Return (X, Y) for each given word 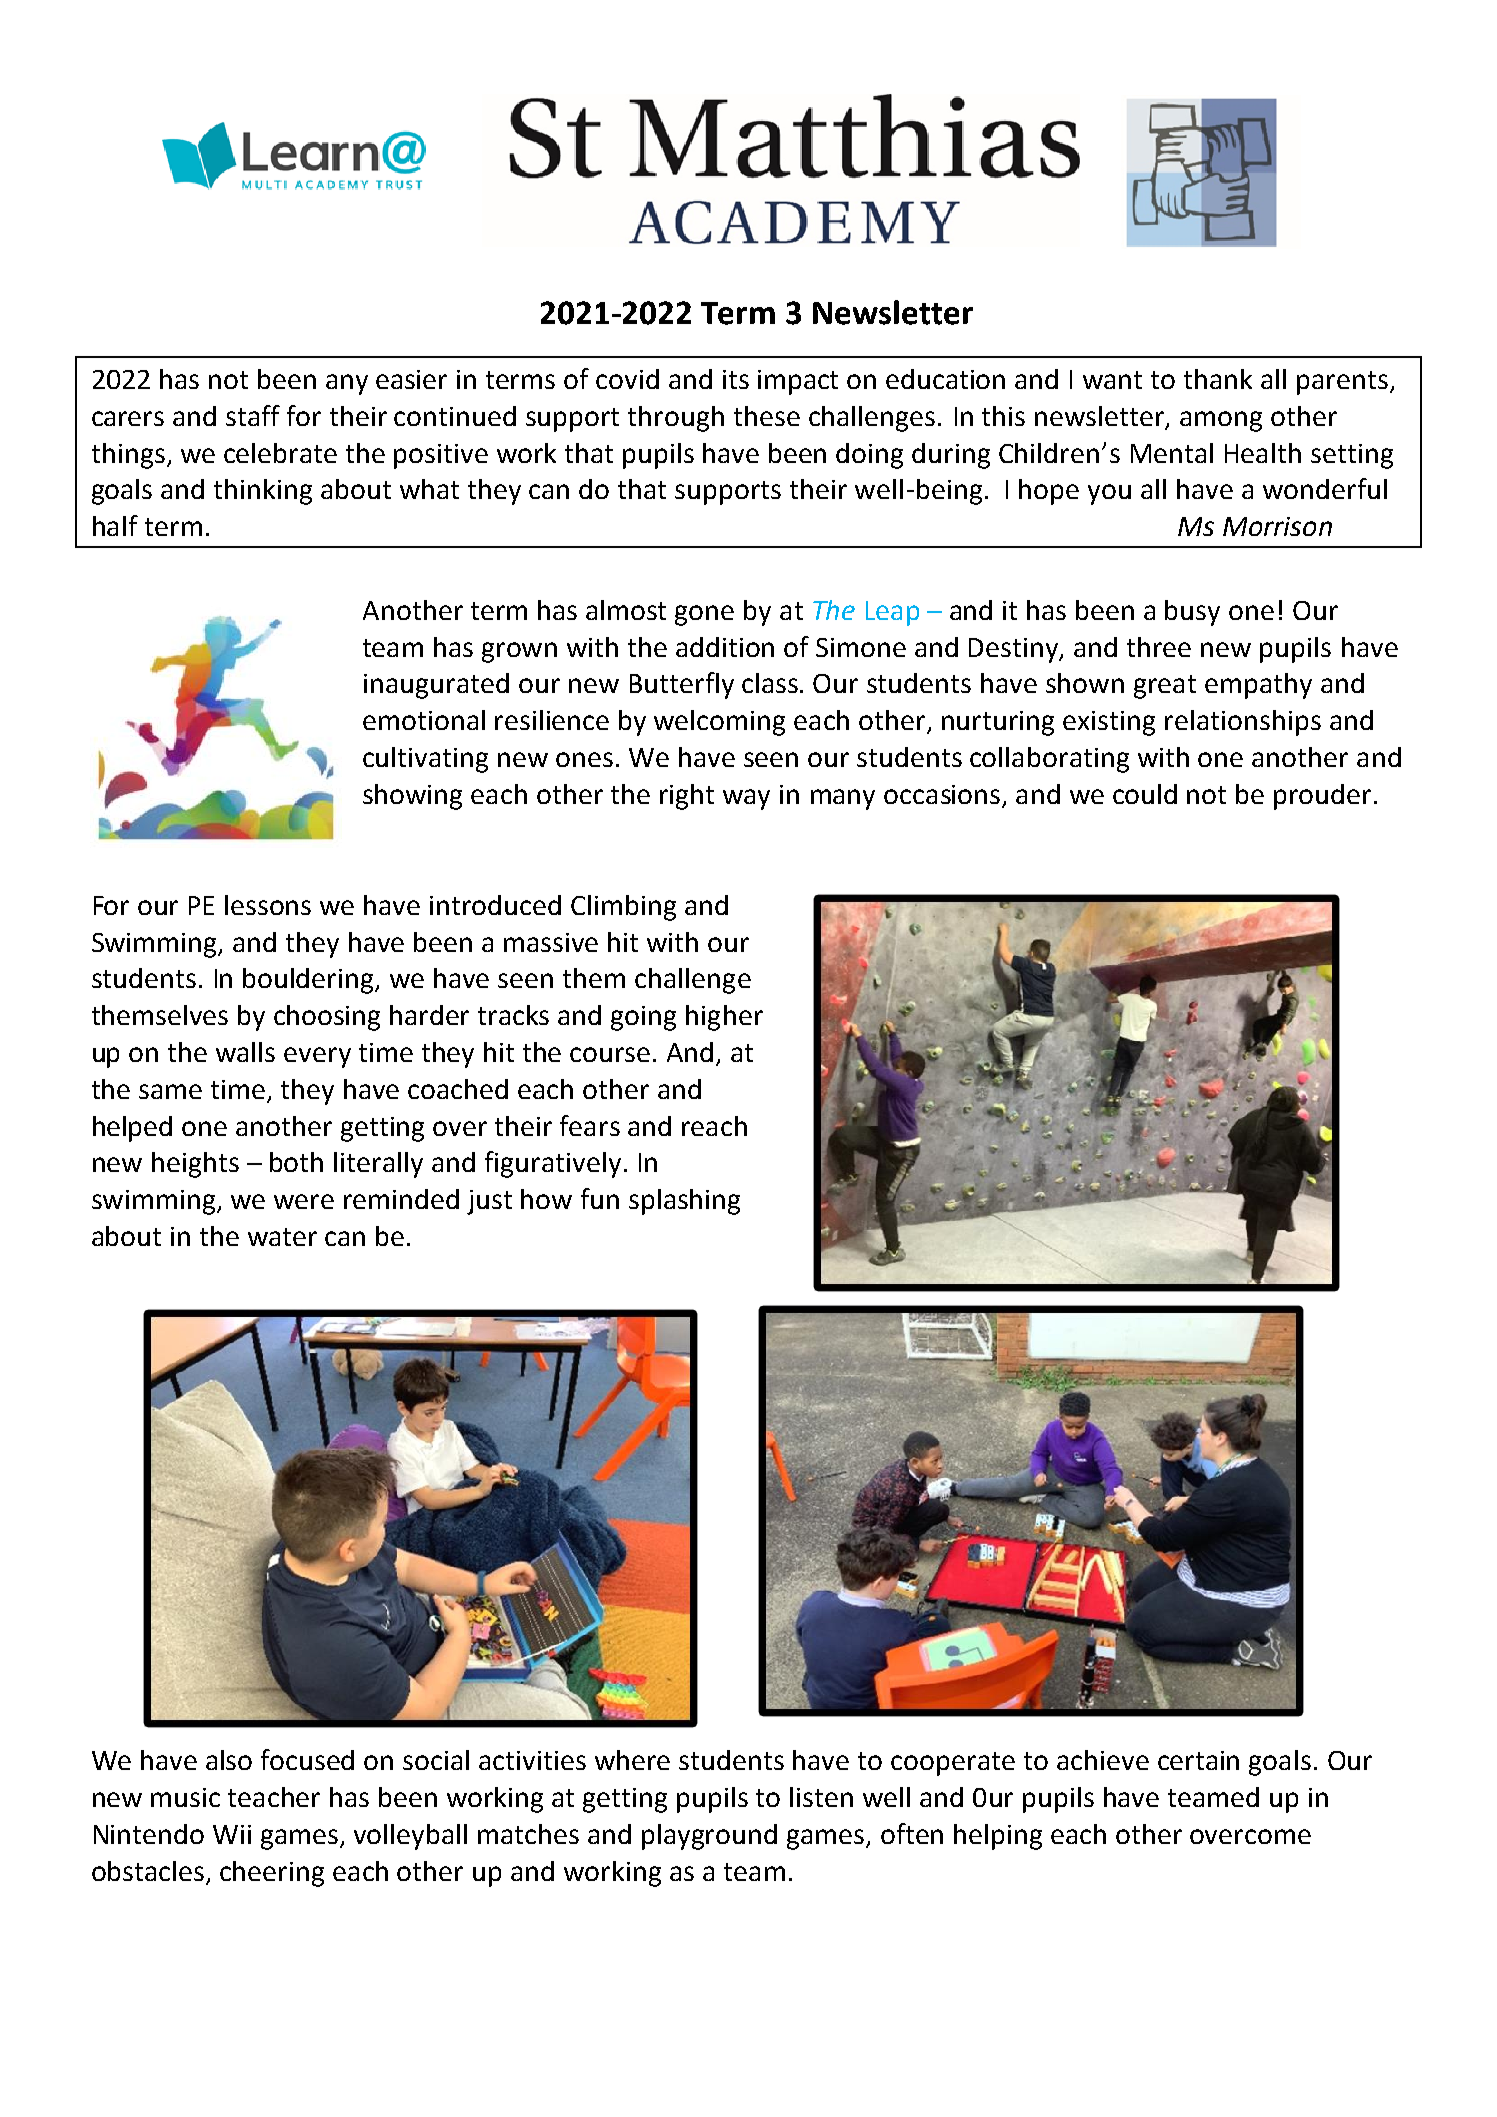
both (296, 1162)
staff (253, 415)
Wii (232, 1834)
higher (724, 1018)
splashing (684, 1202)
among (1221, 421)
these (767, 416)
